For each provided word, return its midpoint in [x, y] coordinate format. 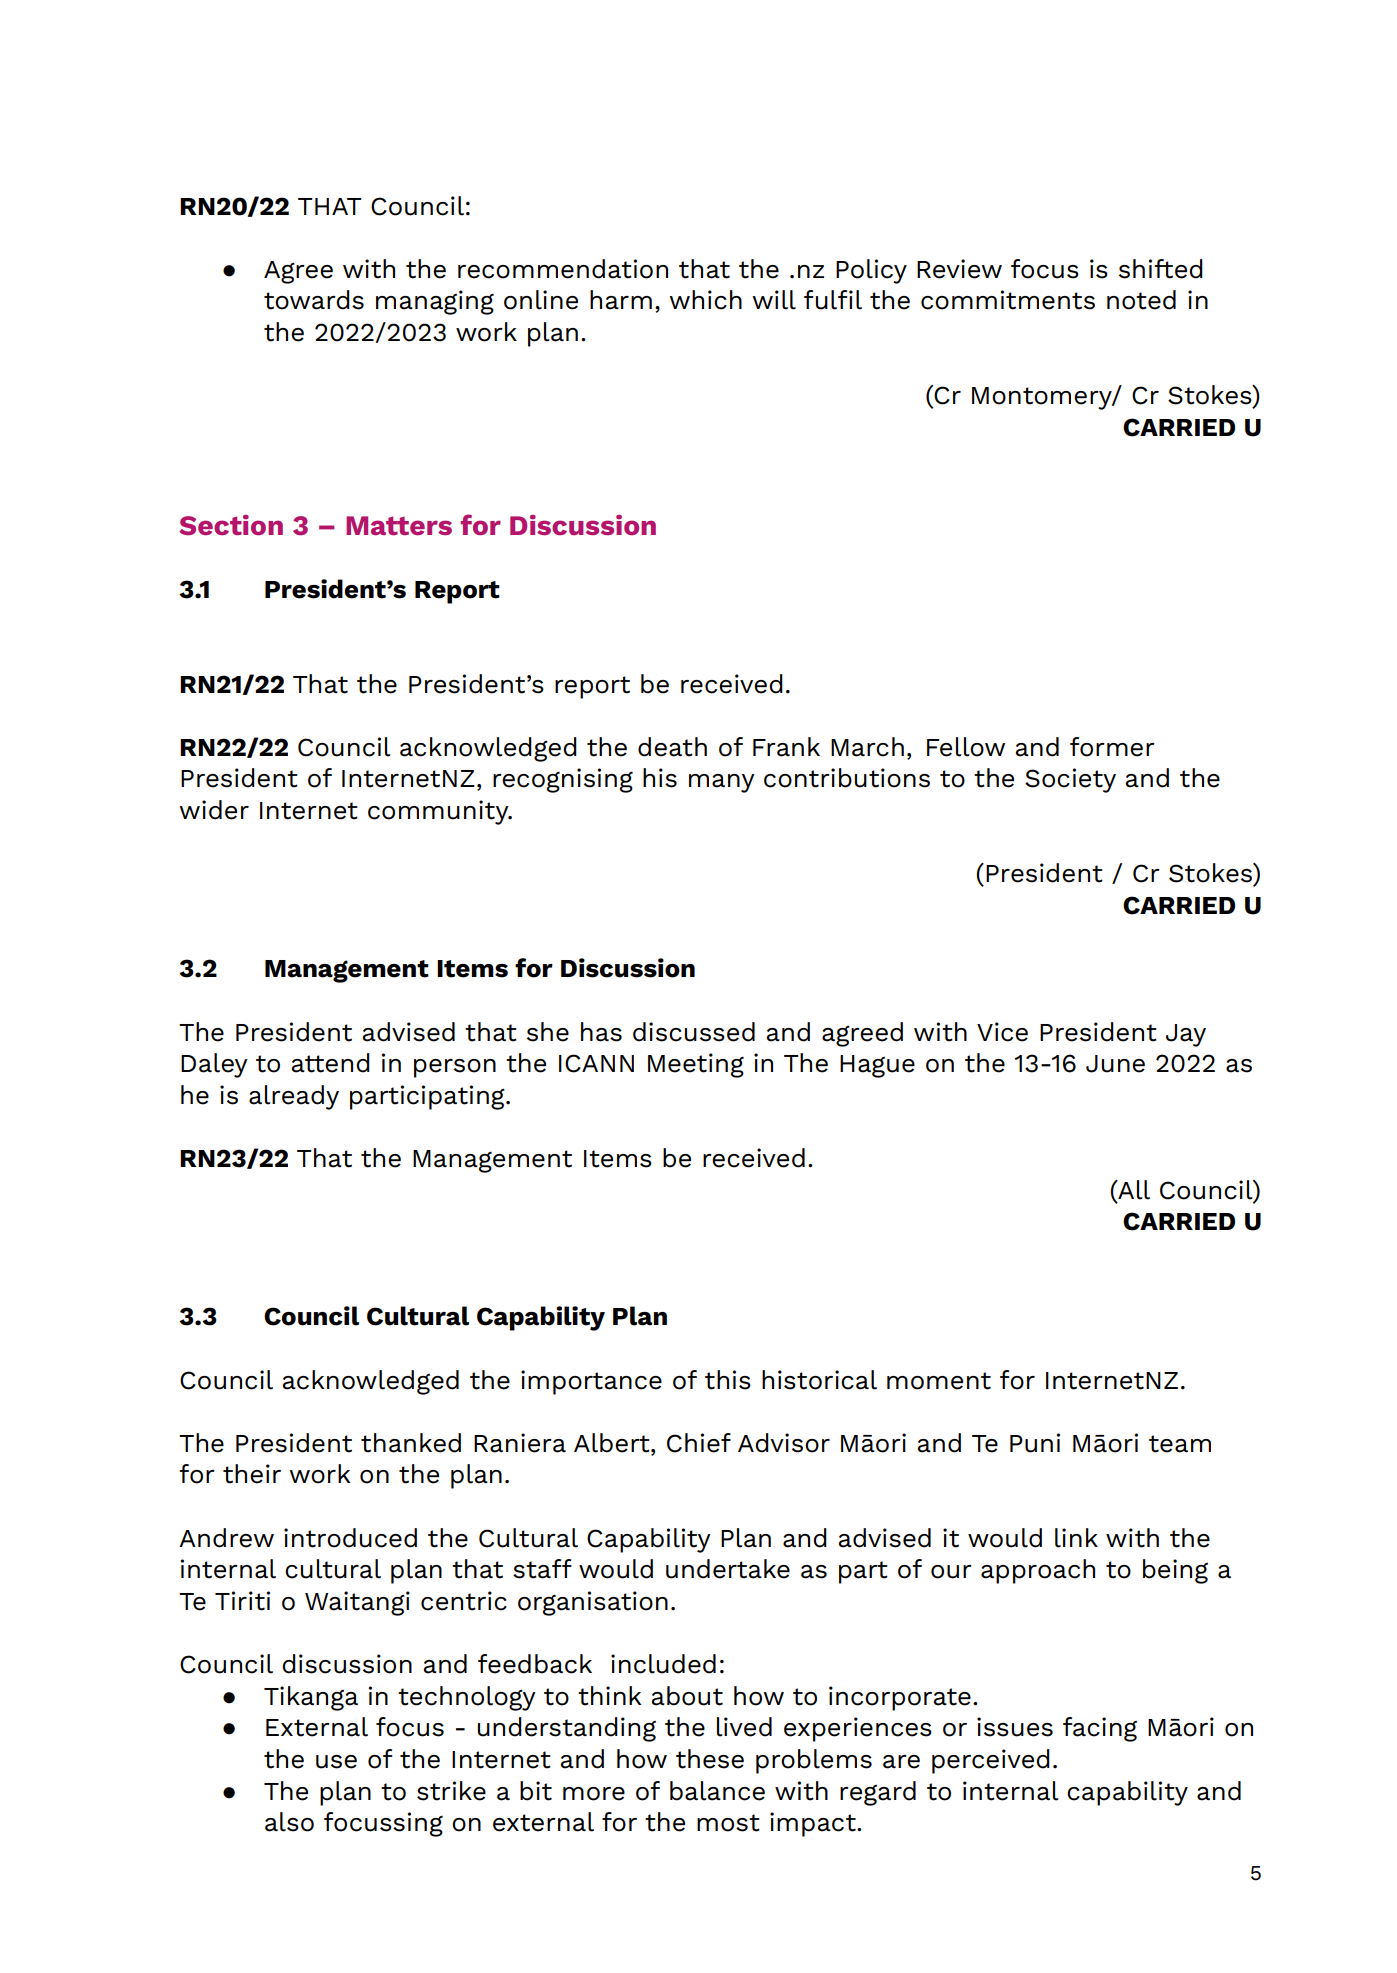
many [722, 783]
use [336, 1762]
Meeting [696, 1065]
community [439, 812]
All [1133, 1190]
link [1076, 1538]
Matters [399, 525]
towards [314, 300]
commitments [1008, 300]
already [294, 1097]
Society [1070, 780]
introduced [350, 1538]
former [1112, 747]
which [705, 300]
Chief [699, 1443]
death [672, 747]
